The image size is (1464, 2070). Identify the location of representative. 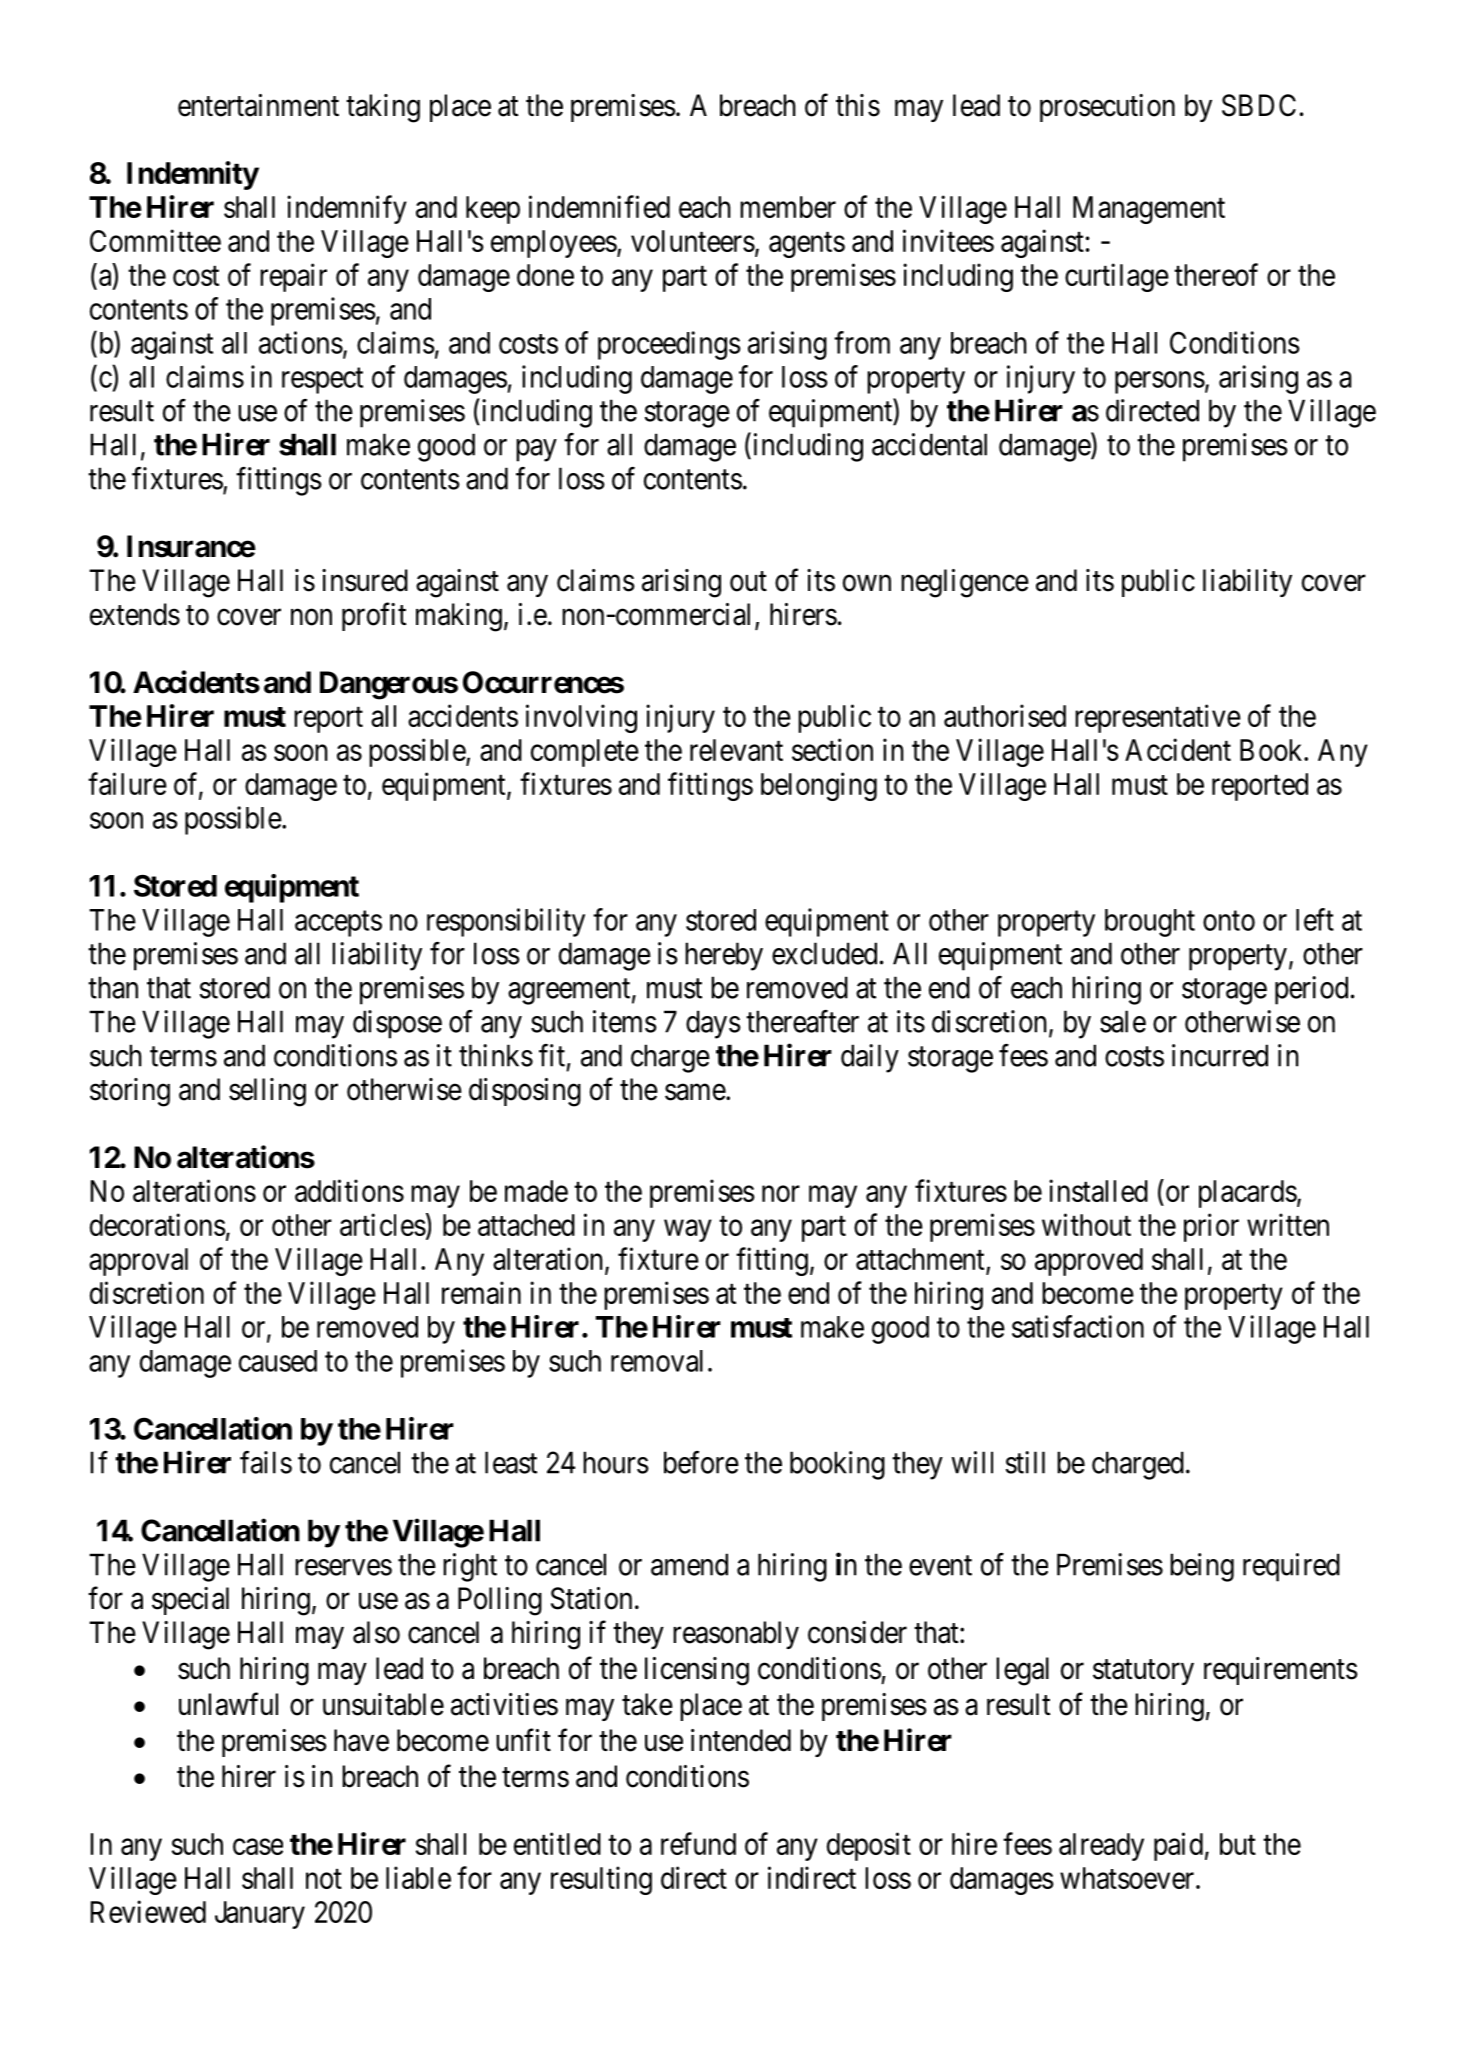
(1158, 718).
